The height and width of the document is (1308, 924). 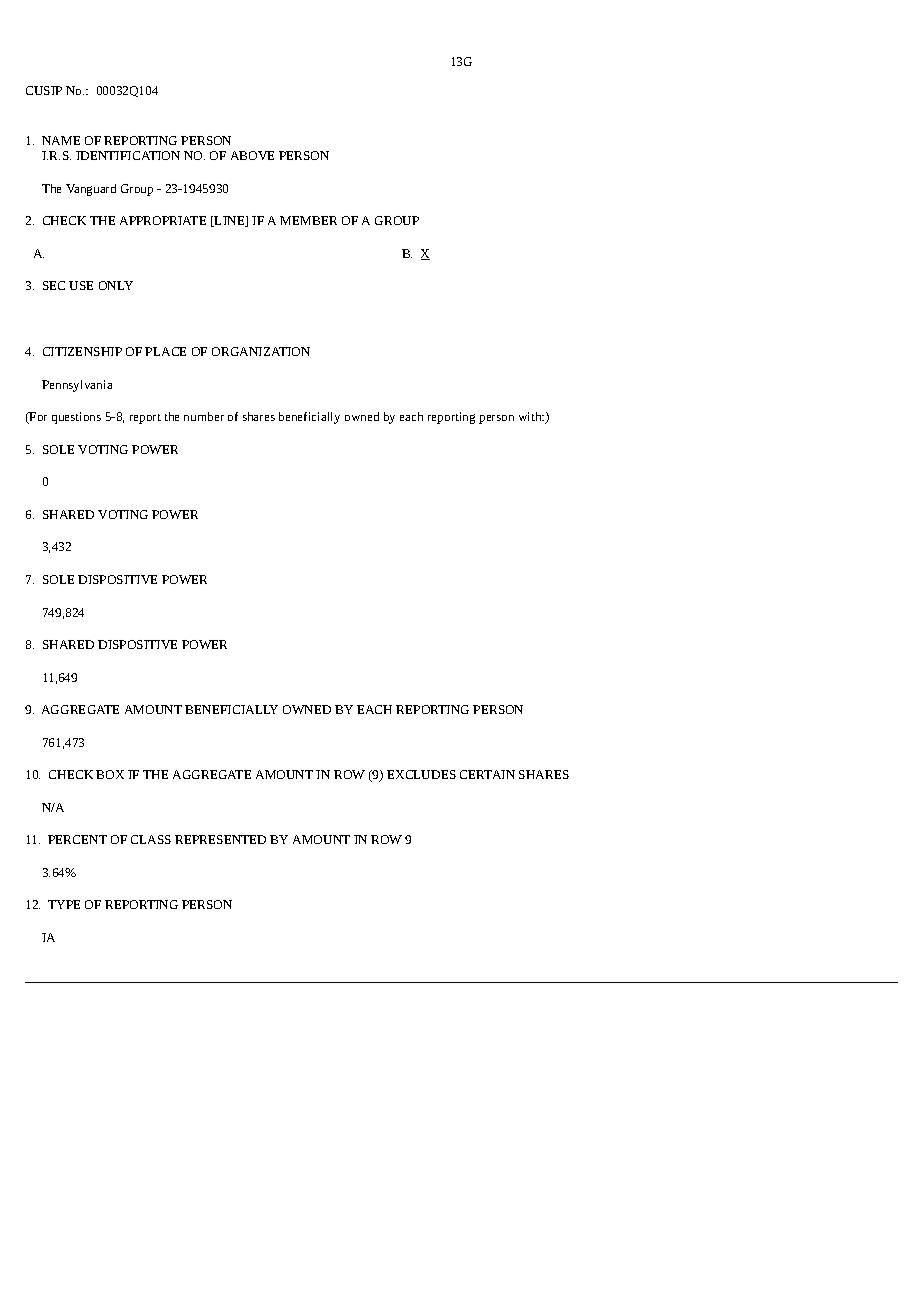 What do you see at coordinates (220, 839) in the document?
I see `REPRESENTED` at bounding box center [220, 839].
